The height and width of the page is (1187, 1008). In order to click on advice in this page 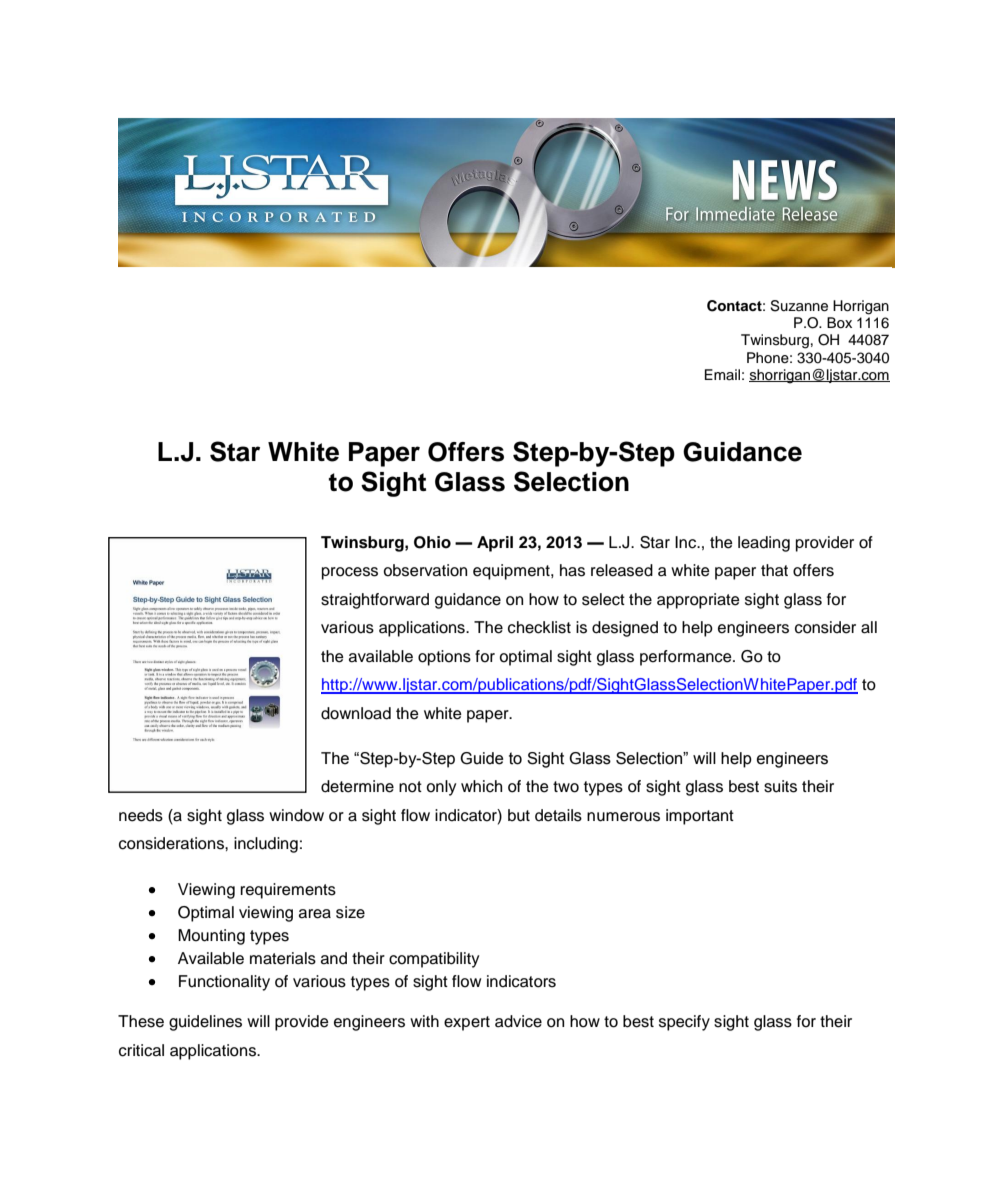, I will do `click(518, 1021)`.
